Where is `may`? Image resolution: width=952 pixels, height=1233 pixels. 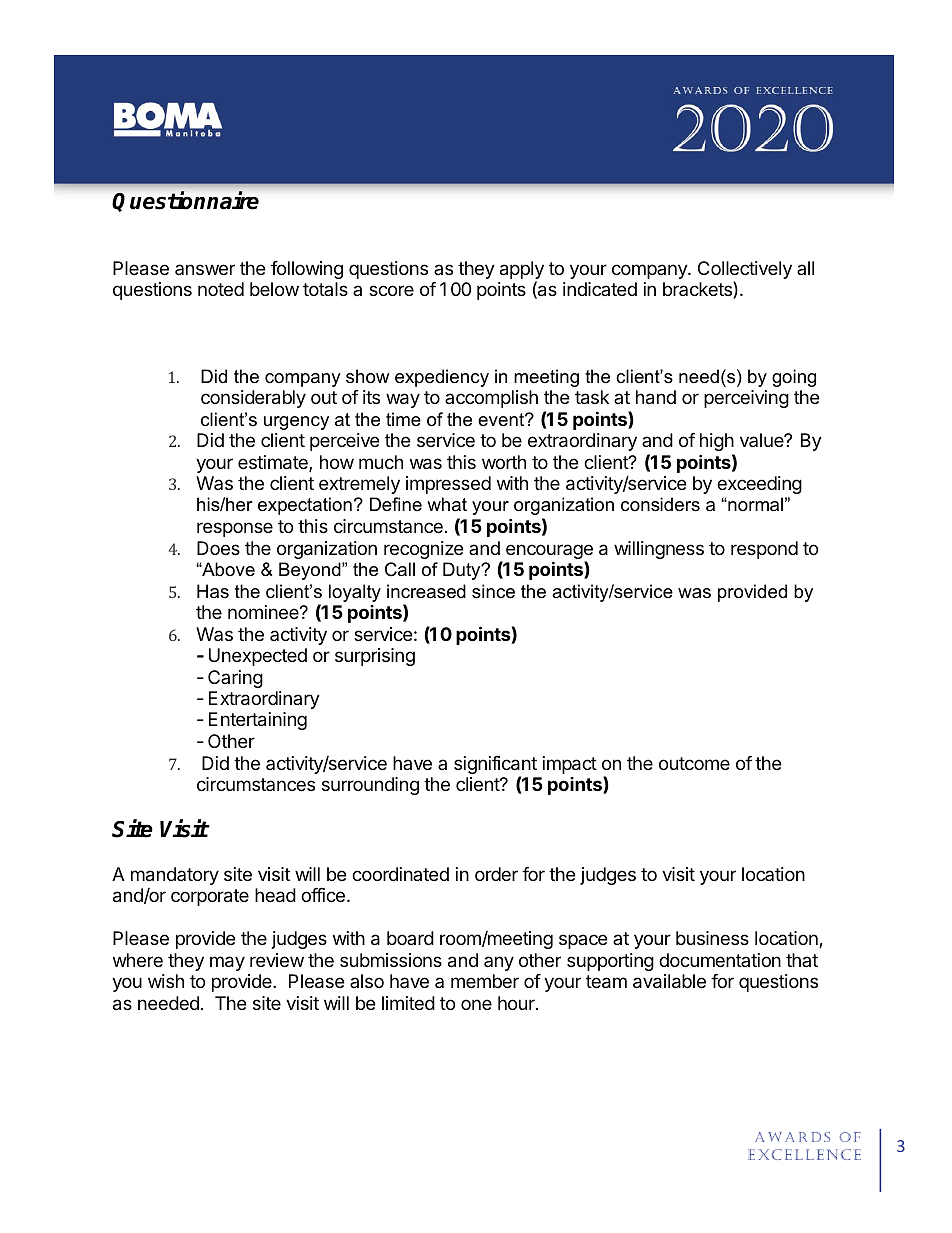 may is located at coordinates (227, 963).
